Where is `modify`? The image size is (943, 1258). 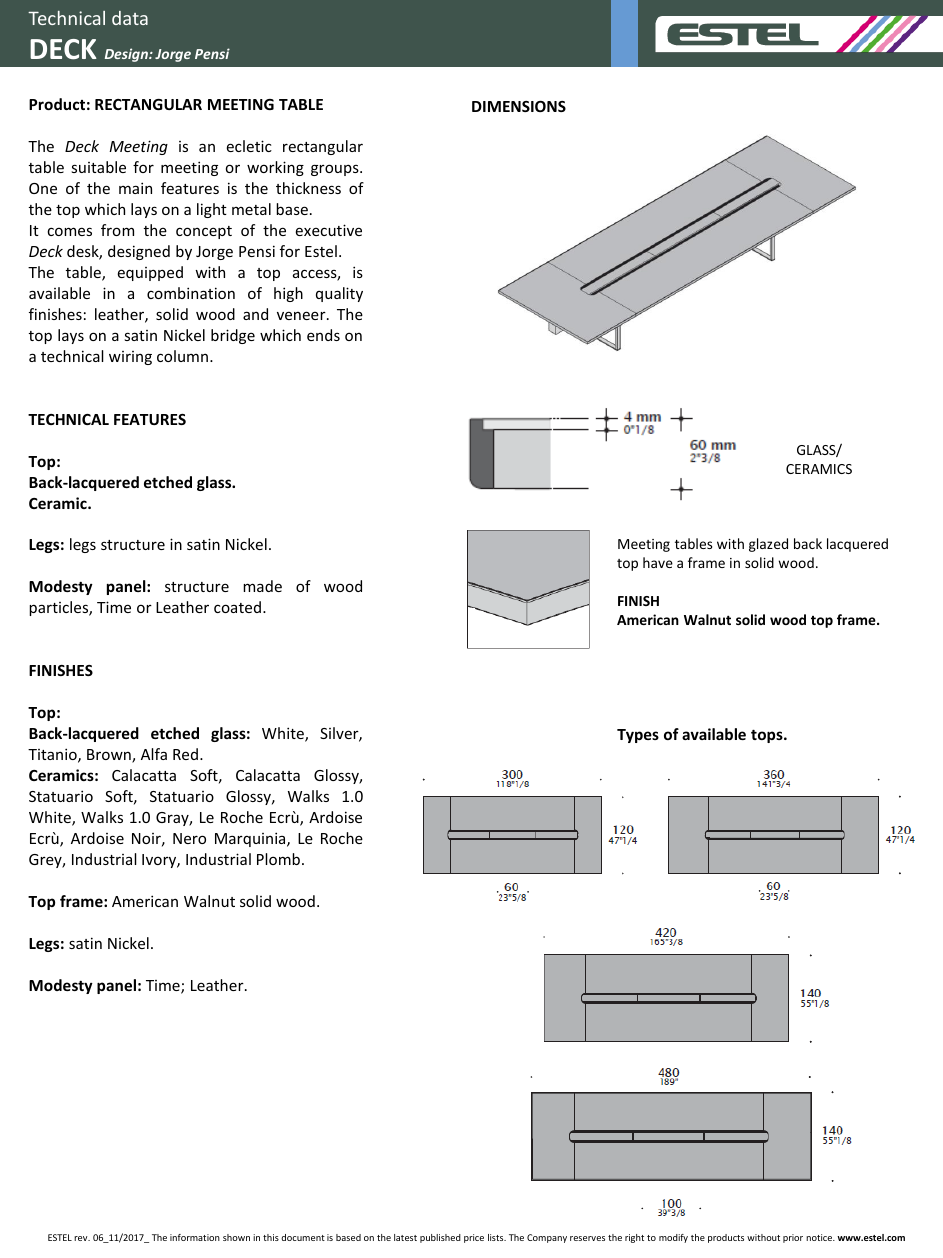
modify is located at coordinates (673, 1238).
